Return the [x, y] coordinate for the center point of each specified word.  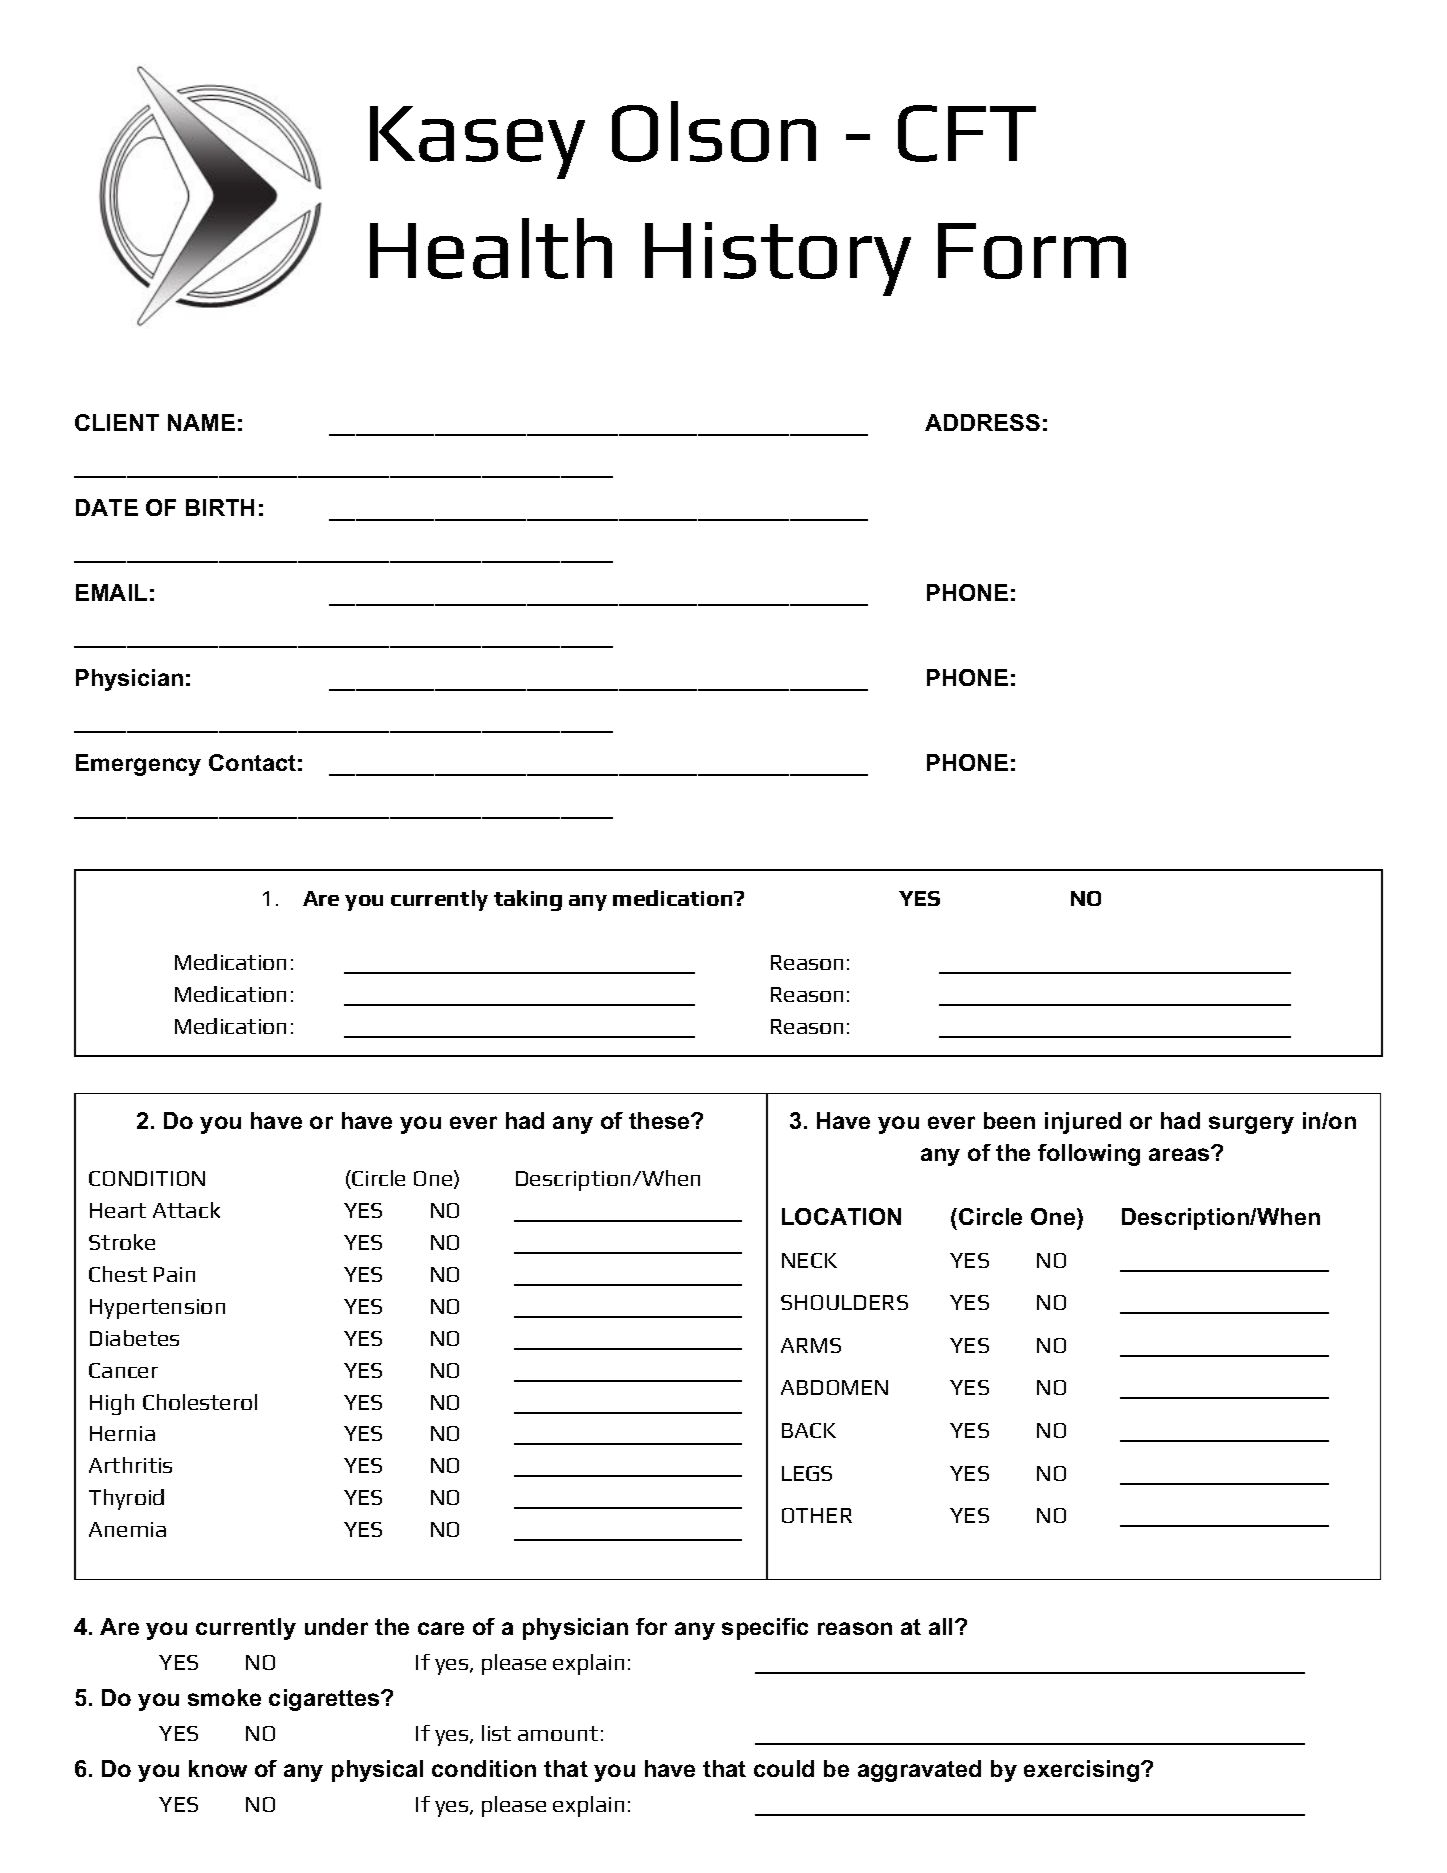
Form [1032, 251]
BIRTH [220, 507]
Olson [714, 131]
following [1089, 1155]
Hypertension [157, 1309]
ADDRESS [982, 422]
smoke [224, 1697]
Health [491, 248]
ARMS [811, 1345]
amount [558, 1733]
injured [1083, 1123]
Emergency [138, 765]
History [778, 259]
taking [528, 900]
